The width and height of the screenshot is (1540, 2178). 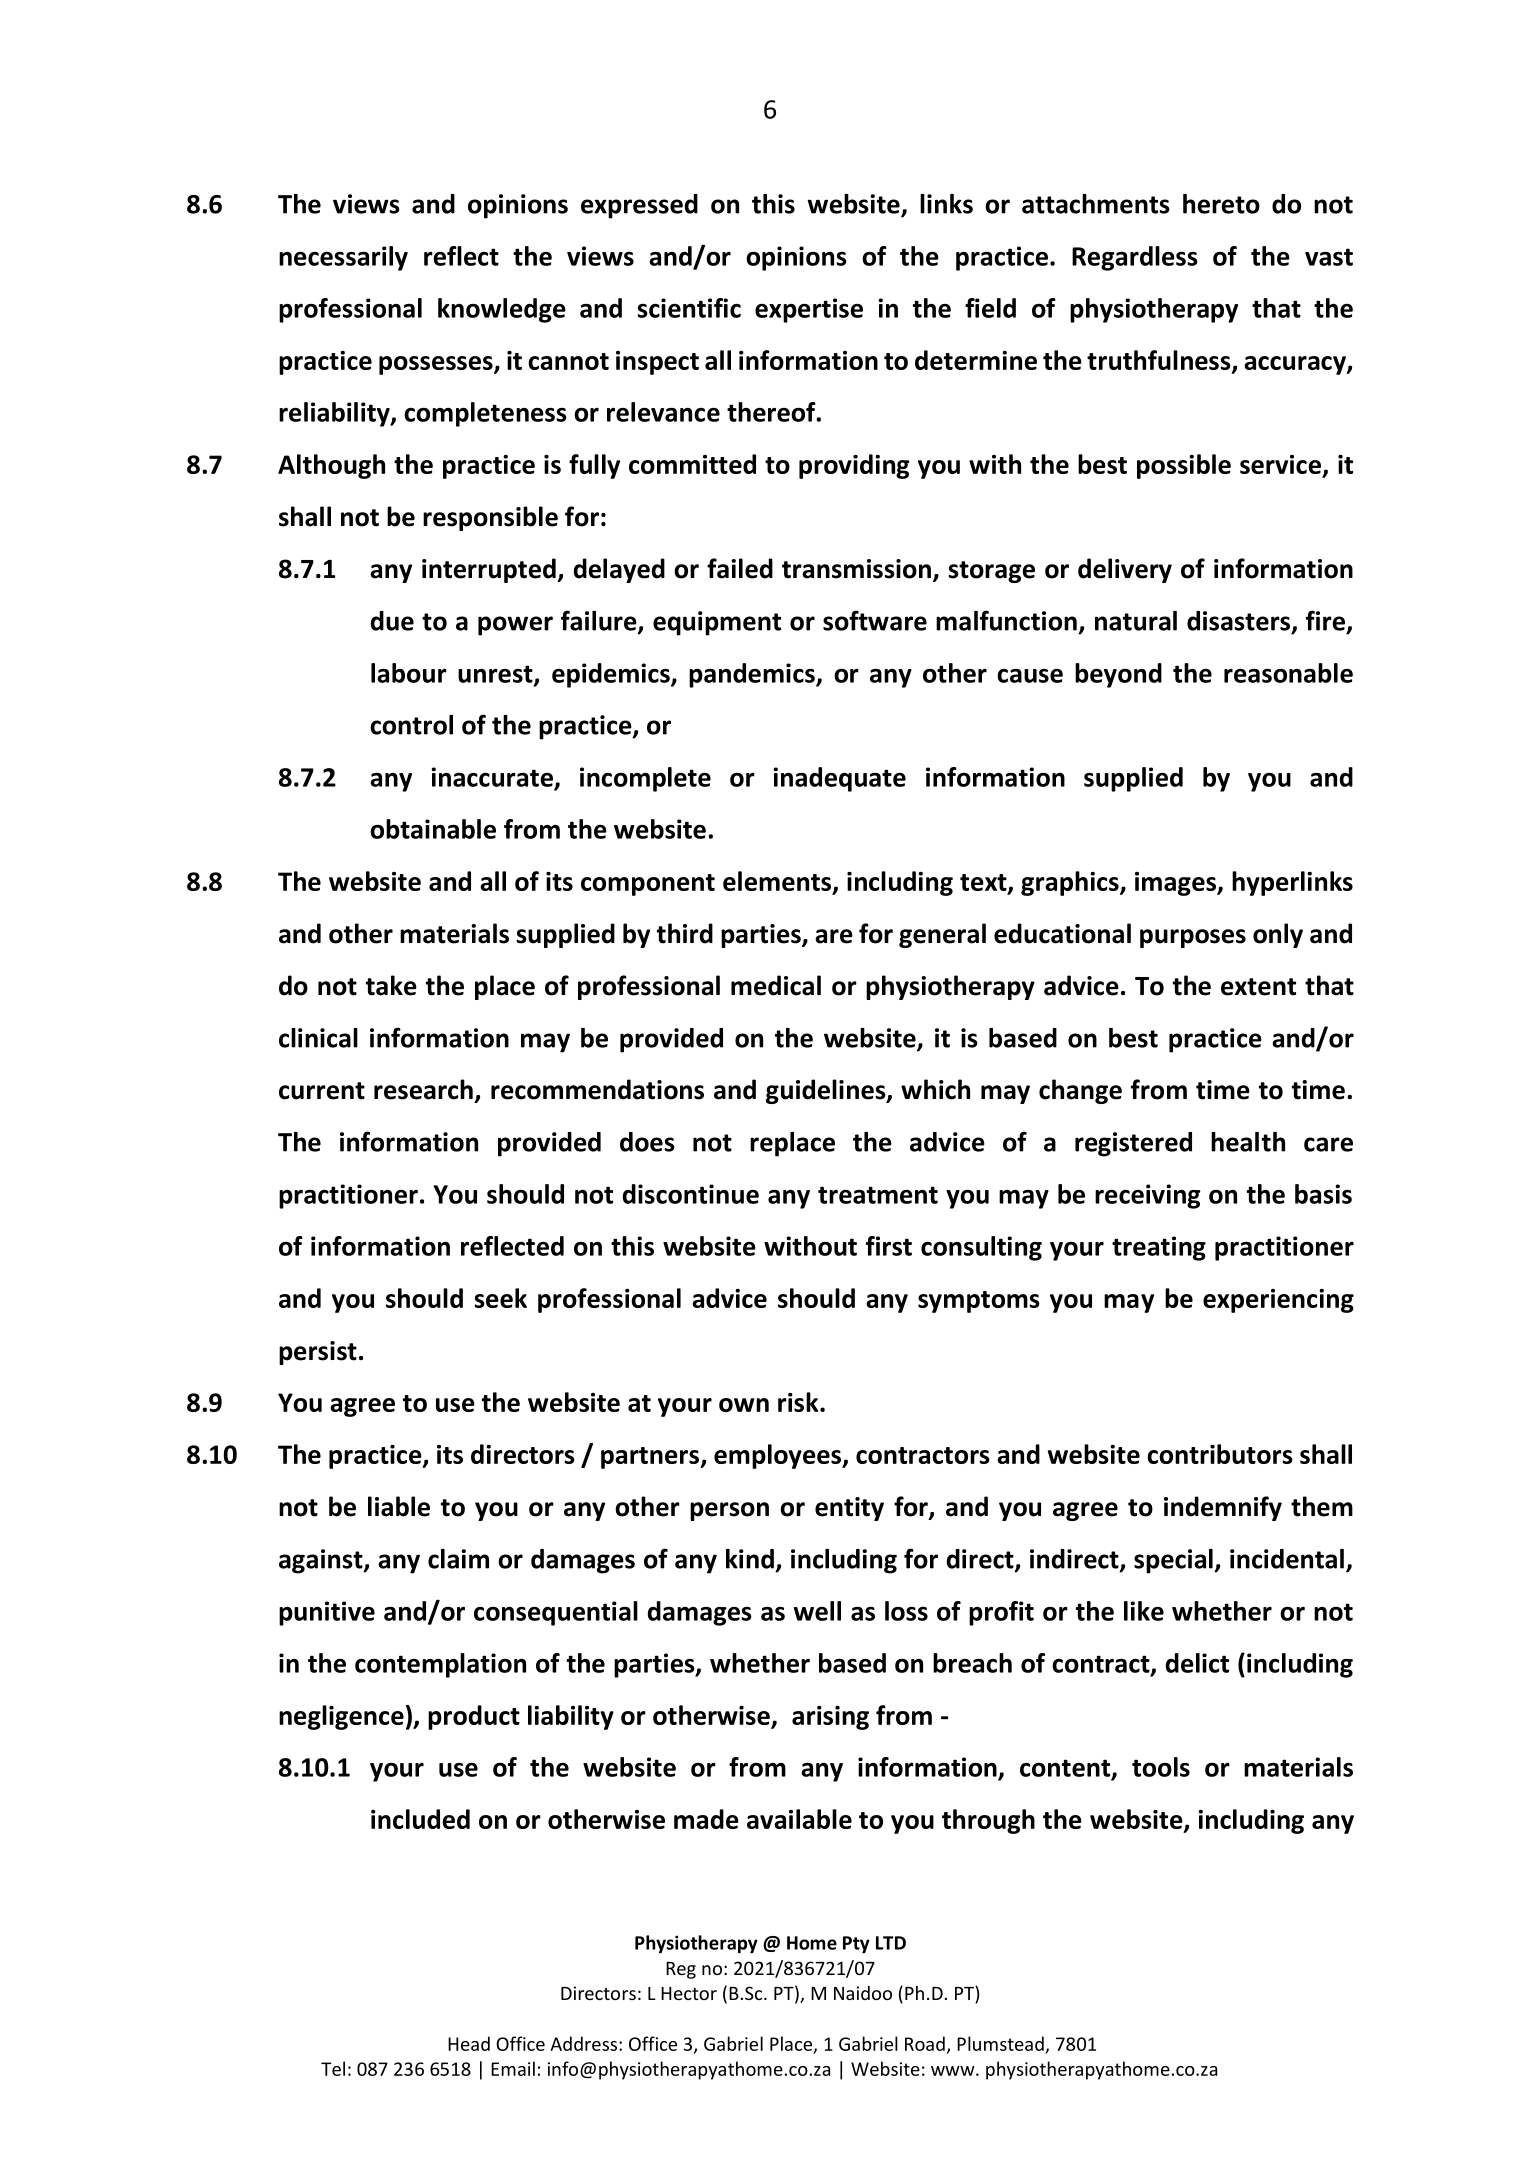 What do you see at coordinates (469, 2043) in the screenshot?
I see `Head` at bounding box center [469, 2043].
